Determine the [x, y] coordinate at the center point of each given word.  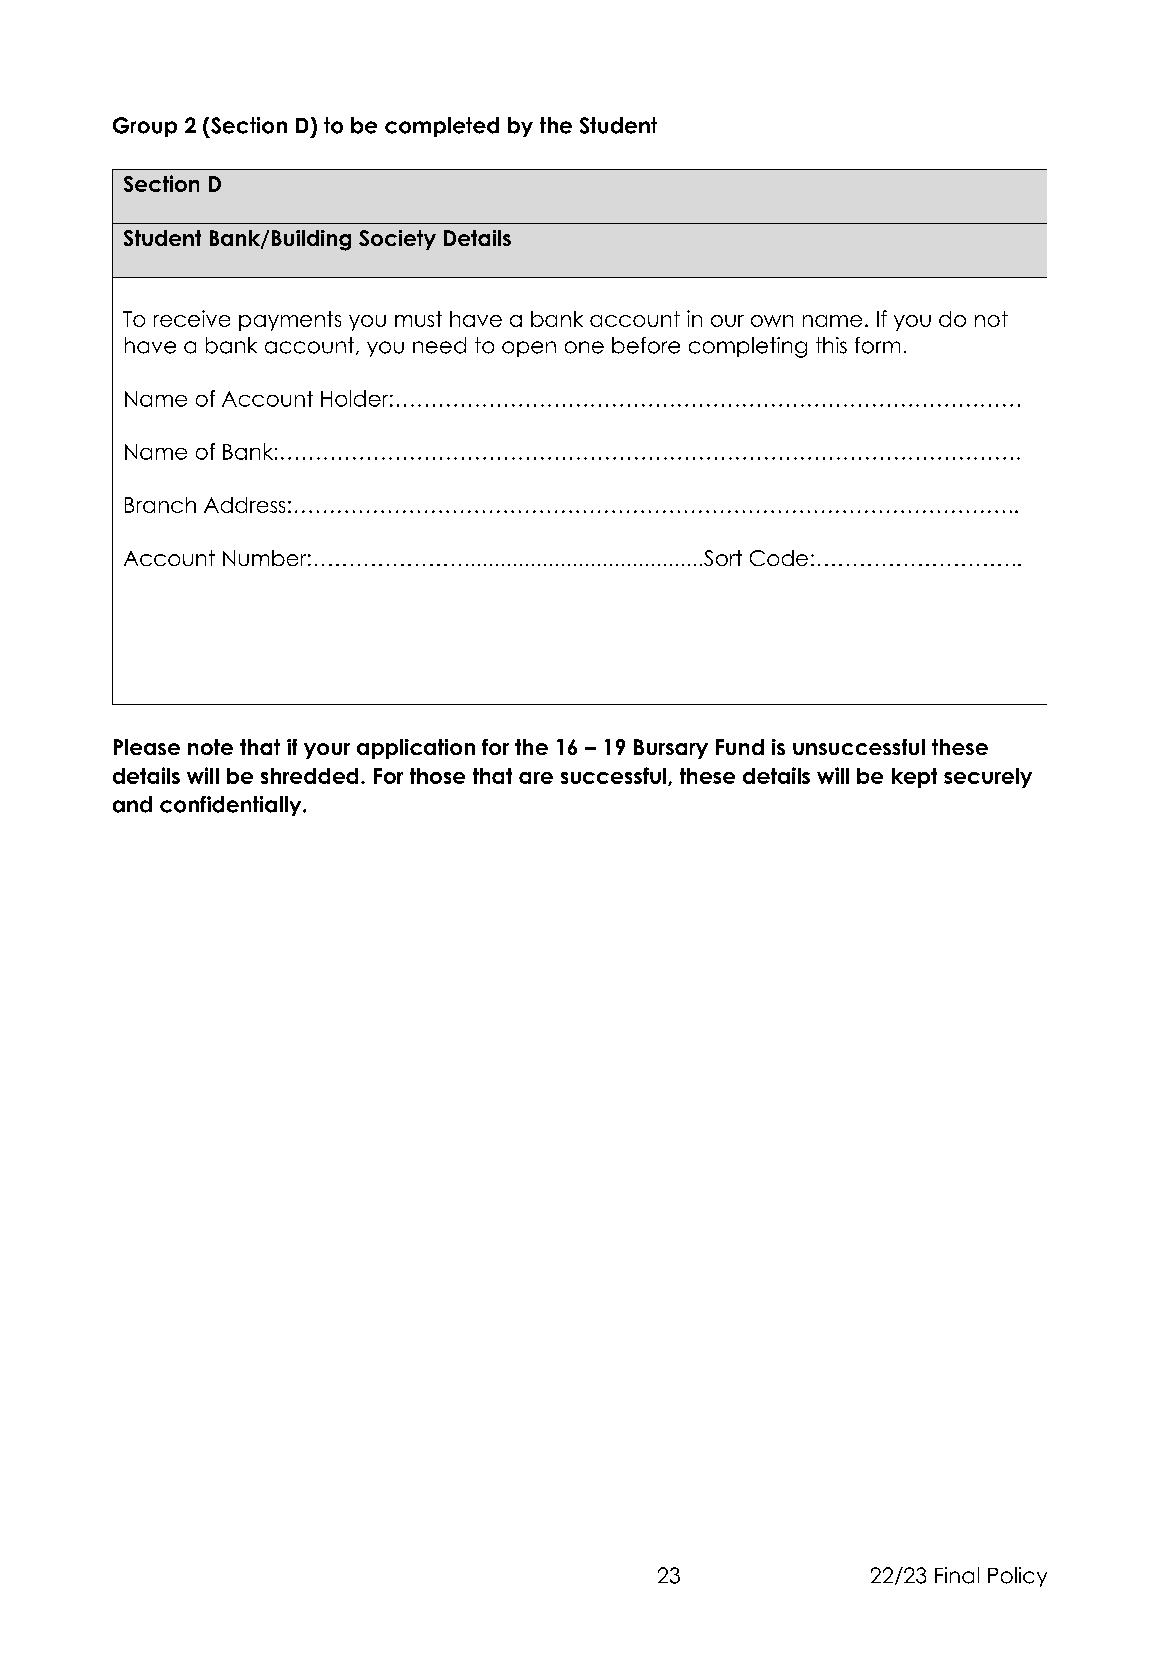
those [437, 776]
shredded [309, 776]
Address [244, 505]
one [584, 347]
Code [779, 558]
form [877, 345]
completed [442, 127]
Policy [1017, 1577]
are [536, 778]
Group [145, 127]
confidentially [232, 806]
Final [957, 1575]
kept [914, 778]
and [132, 804]
